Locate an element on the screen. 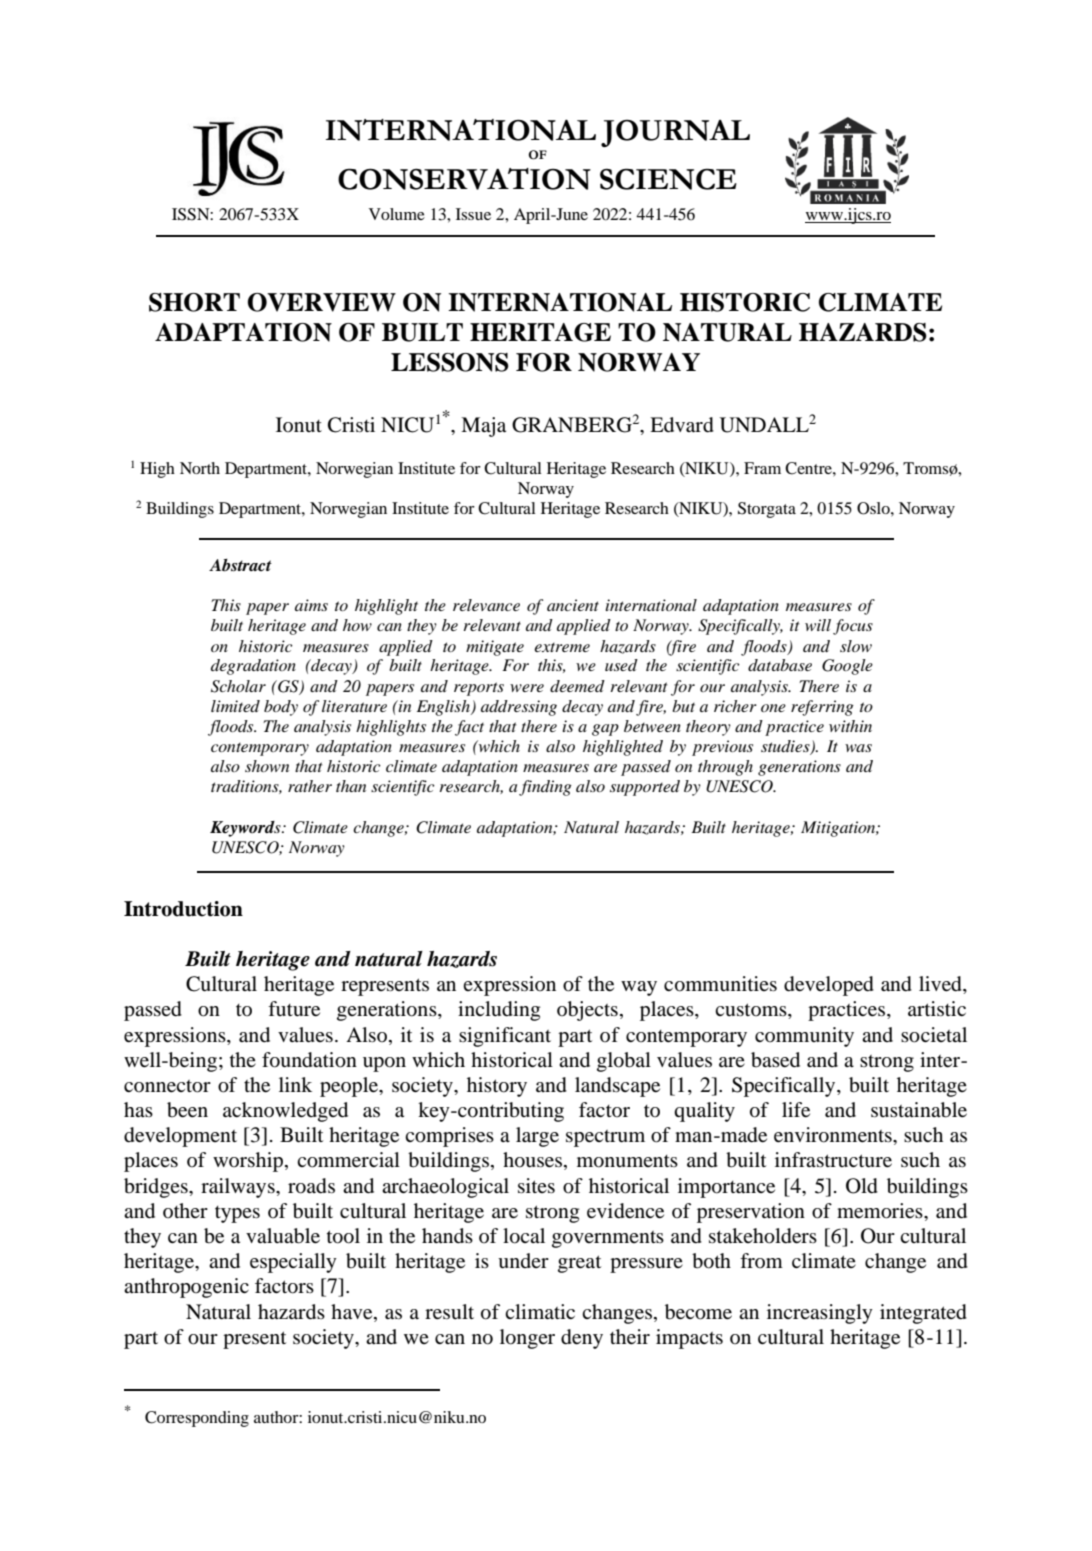 The height and width of the screenshot is (1551, 1092). was is located at coordinates (858, 748).
